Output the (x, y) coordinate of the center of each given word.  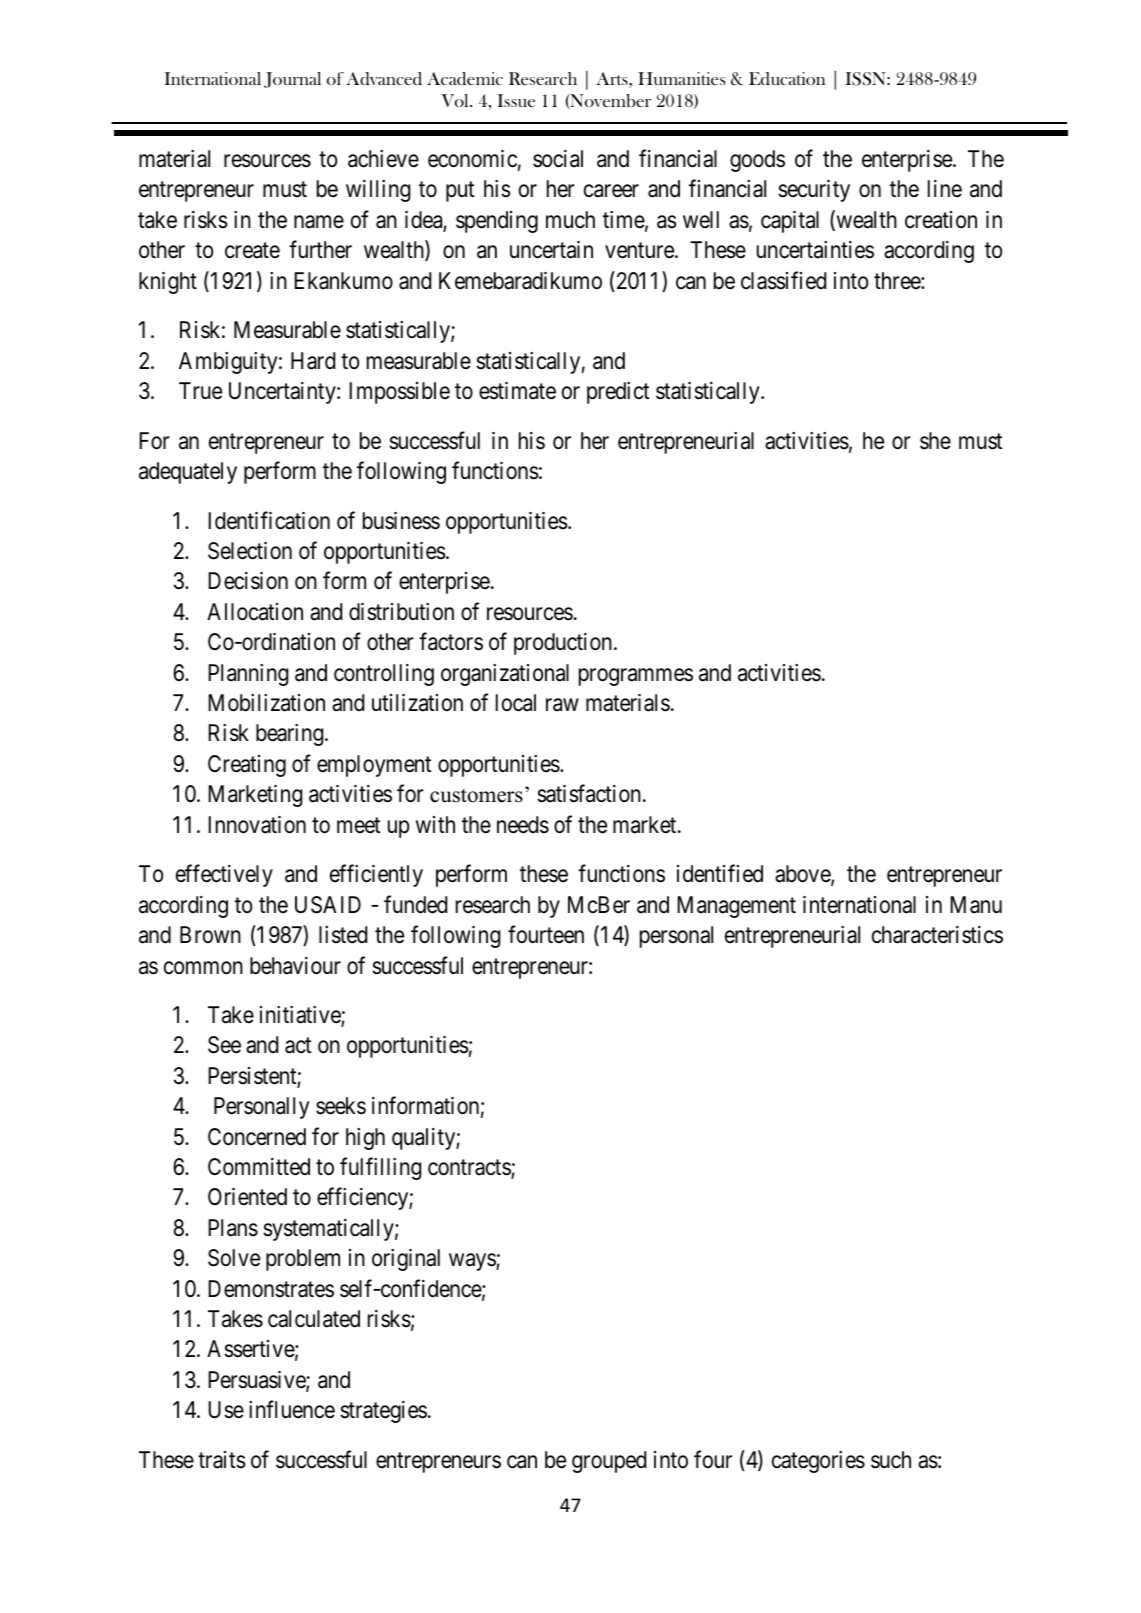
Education (787, 78)
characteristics (937, 935)
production (564, 644)
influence (292, 1410)
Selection (250, 551)
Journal (292, 80)
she (935, 441)
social (558, 159)
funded (415, 904)
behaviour (295, 966)
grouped (609, 1462)
